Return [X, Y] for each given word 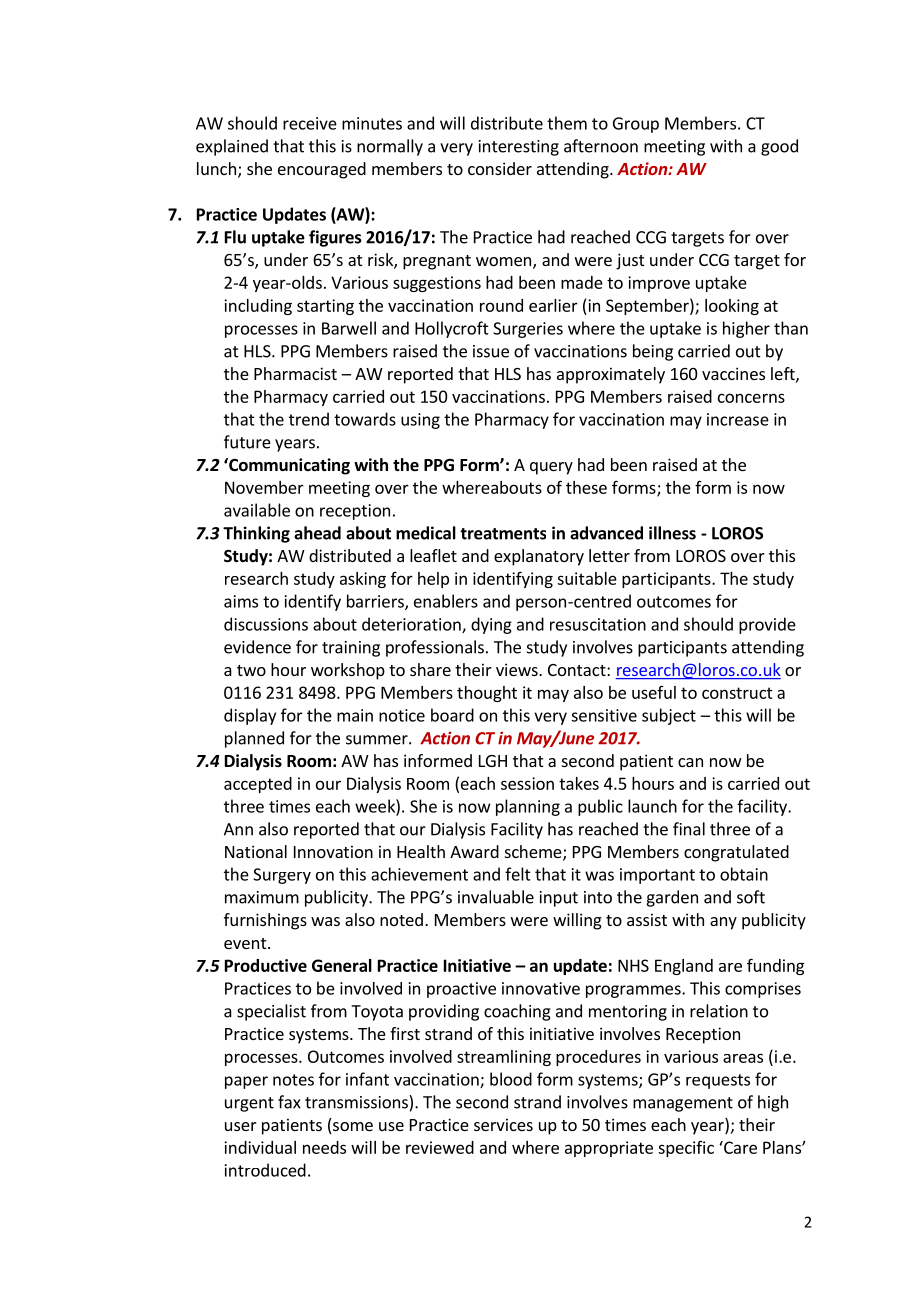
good [779, 147]
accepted [258, 785]
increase [738, 419]
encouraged [322, 170]
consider [500, 168]
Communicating [288, 466]
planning [528, 807]
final [689, 829]
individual [260, 1147]
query [551, 468]
